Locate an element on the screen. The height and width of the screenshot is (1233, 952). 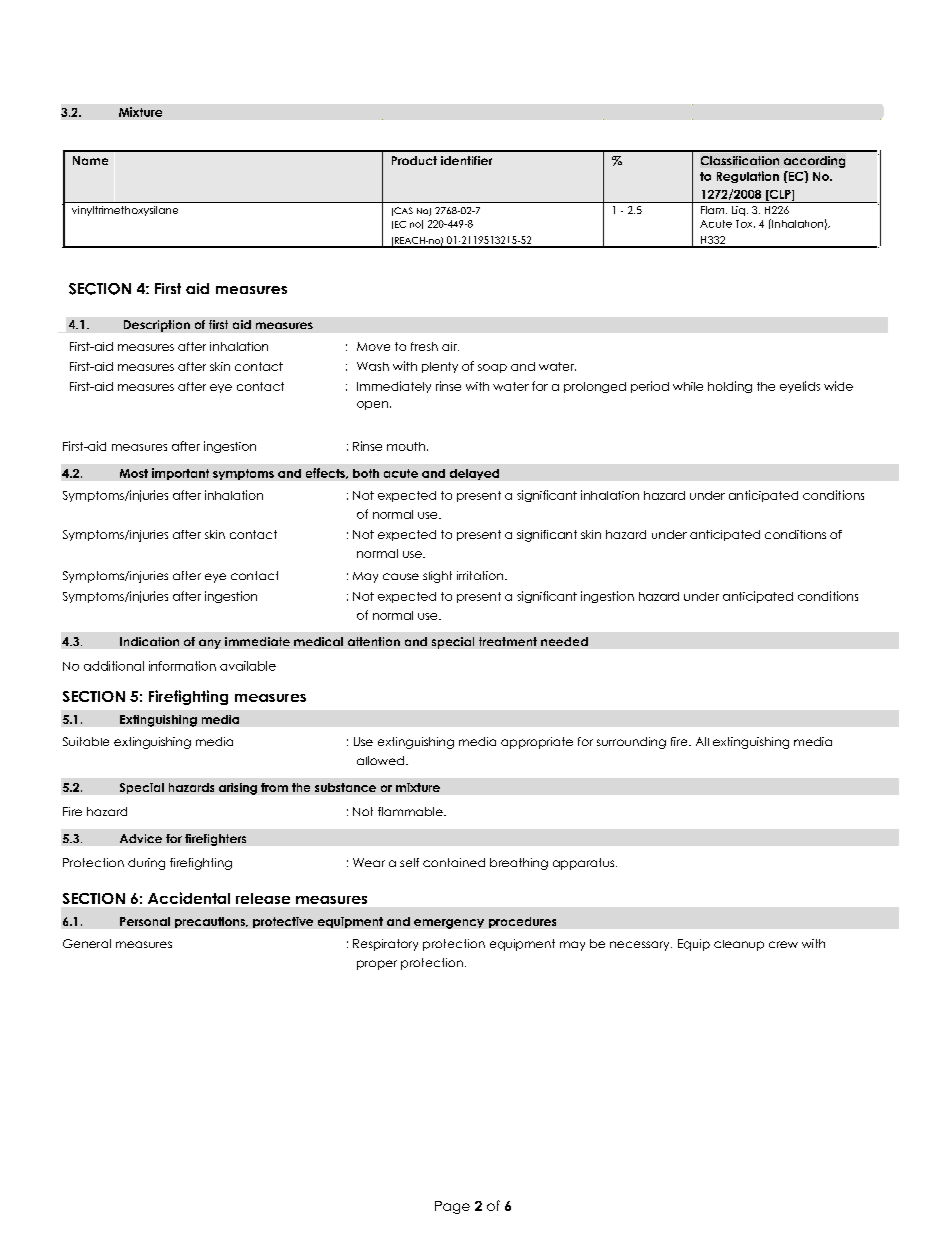
Page is located at coordinates (452, 1207).
